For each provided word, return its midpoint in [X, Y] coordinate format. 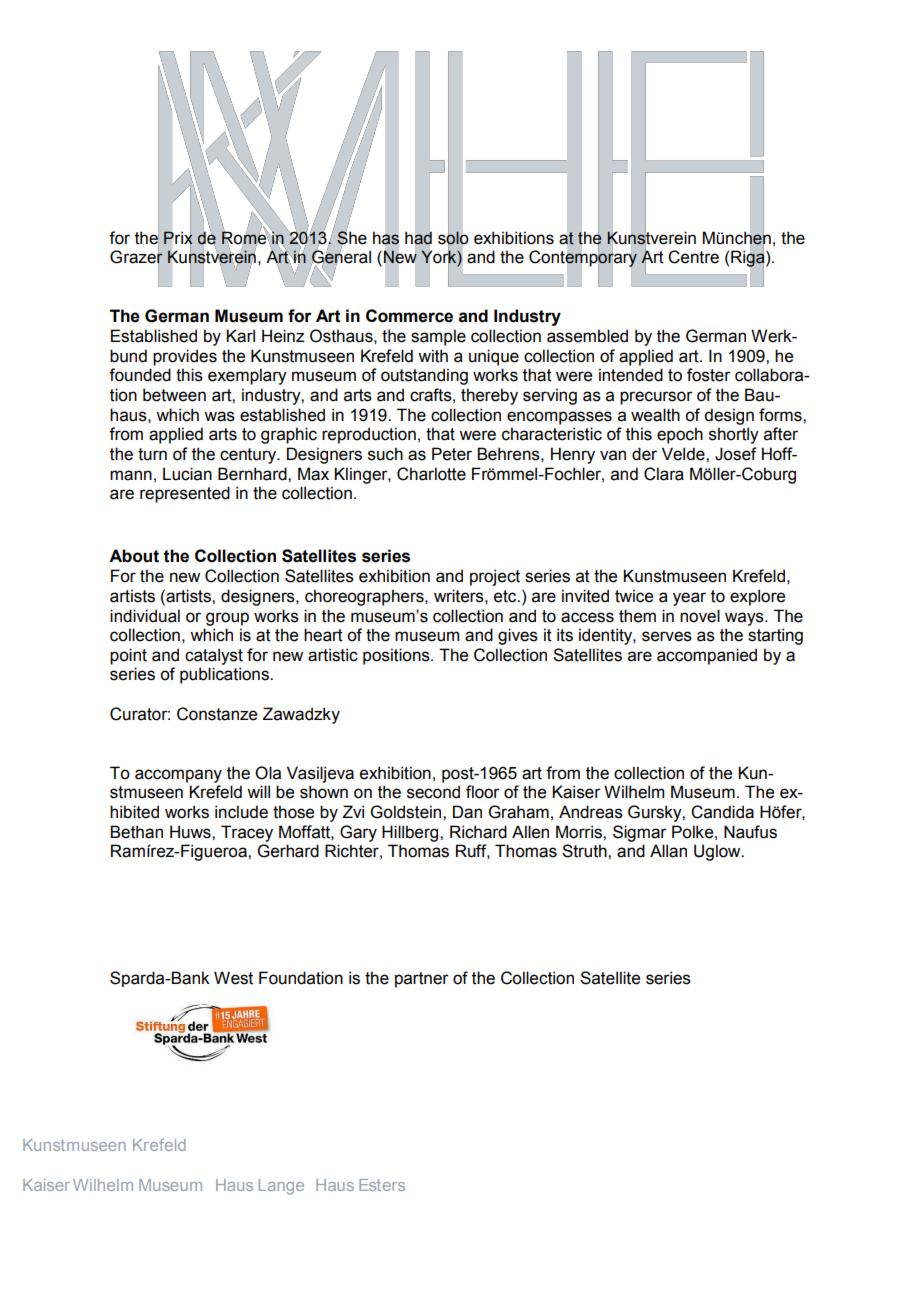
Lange [281, 1187]
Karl [240, 336]
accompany [178, 776]
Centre [693, 257]
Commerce [409, 316]
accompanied [707, 656]
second [433, 792]
